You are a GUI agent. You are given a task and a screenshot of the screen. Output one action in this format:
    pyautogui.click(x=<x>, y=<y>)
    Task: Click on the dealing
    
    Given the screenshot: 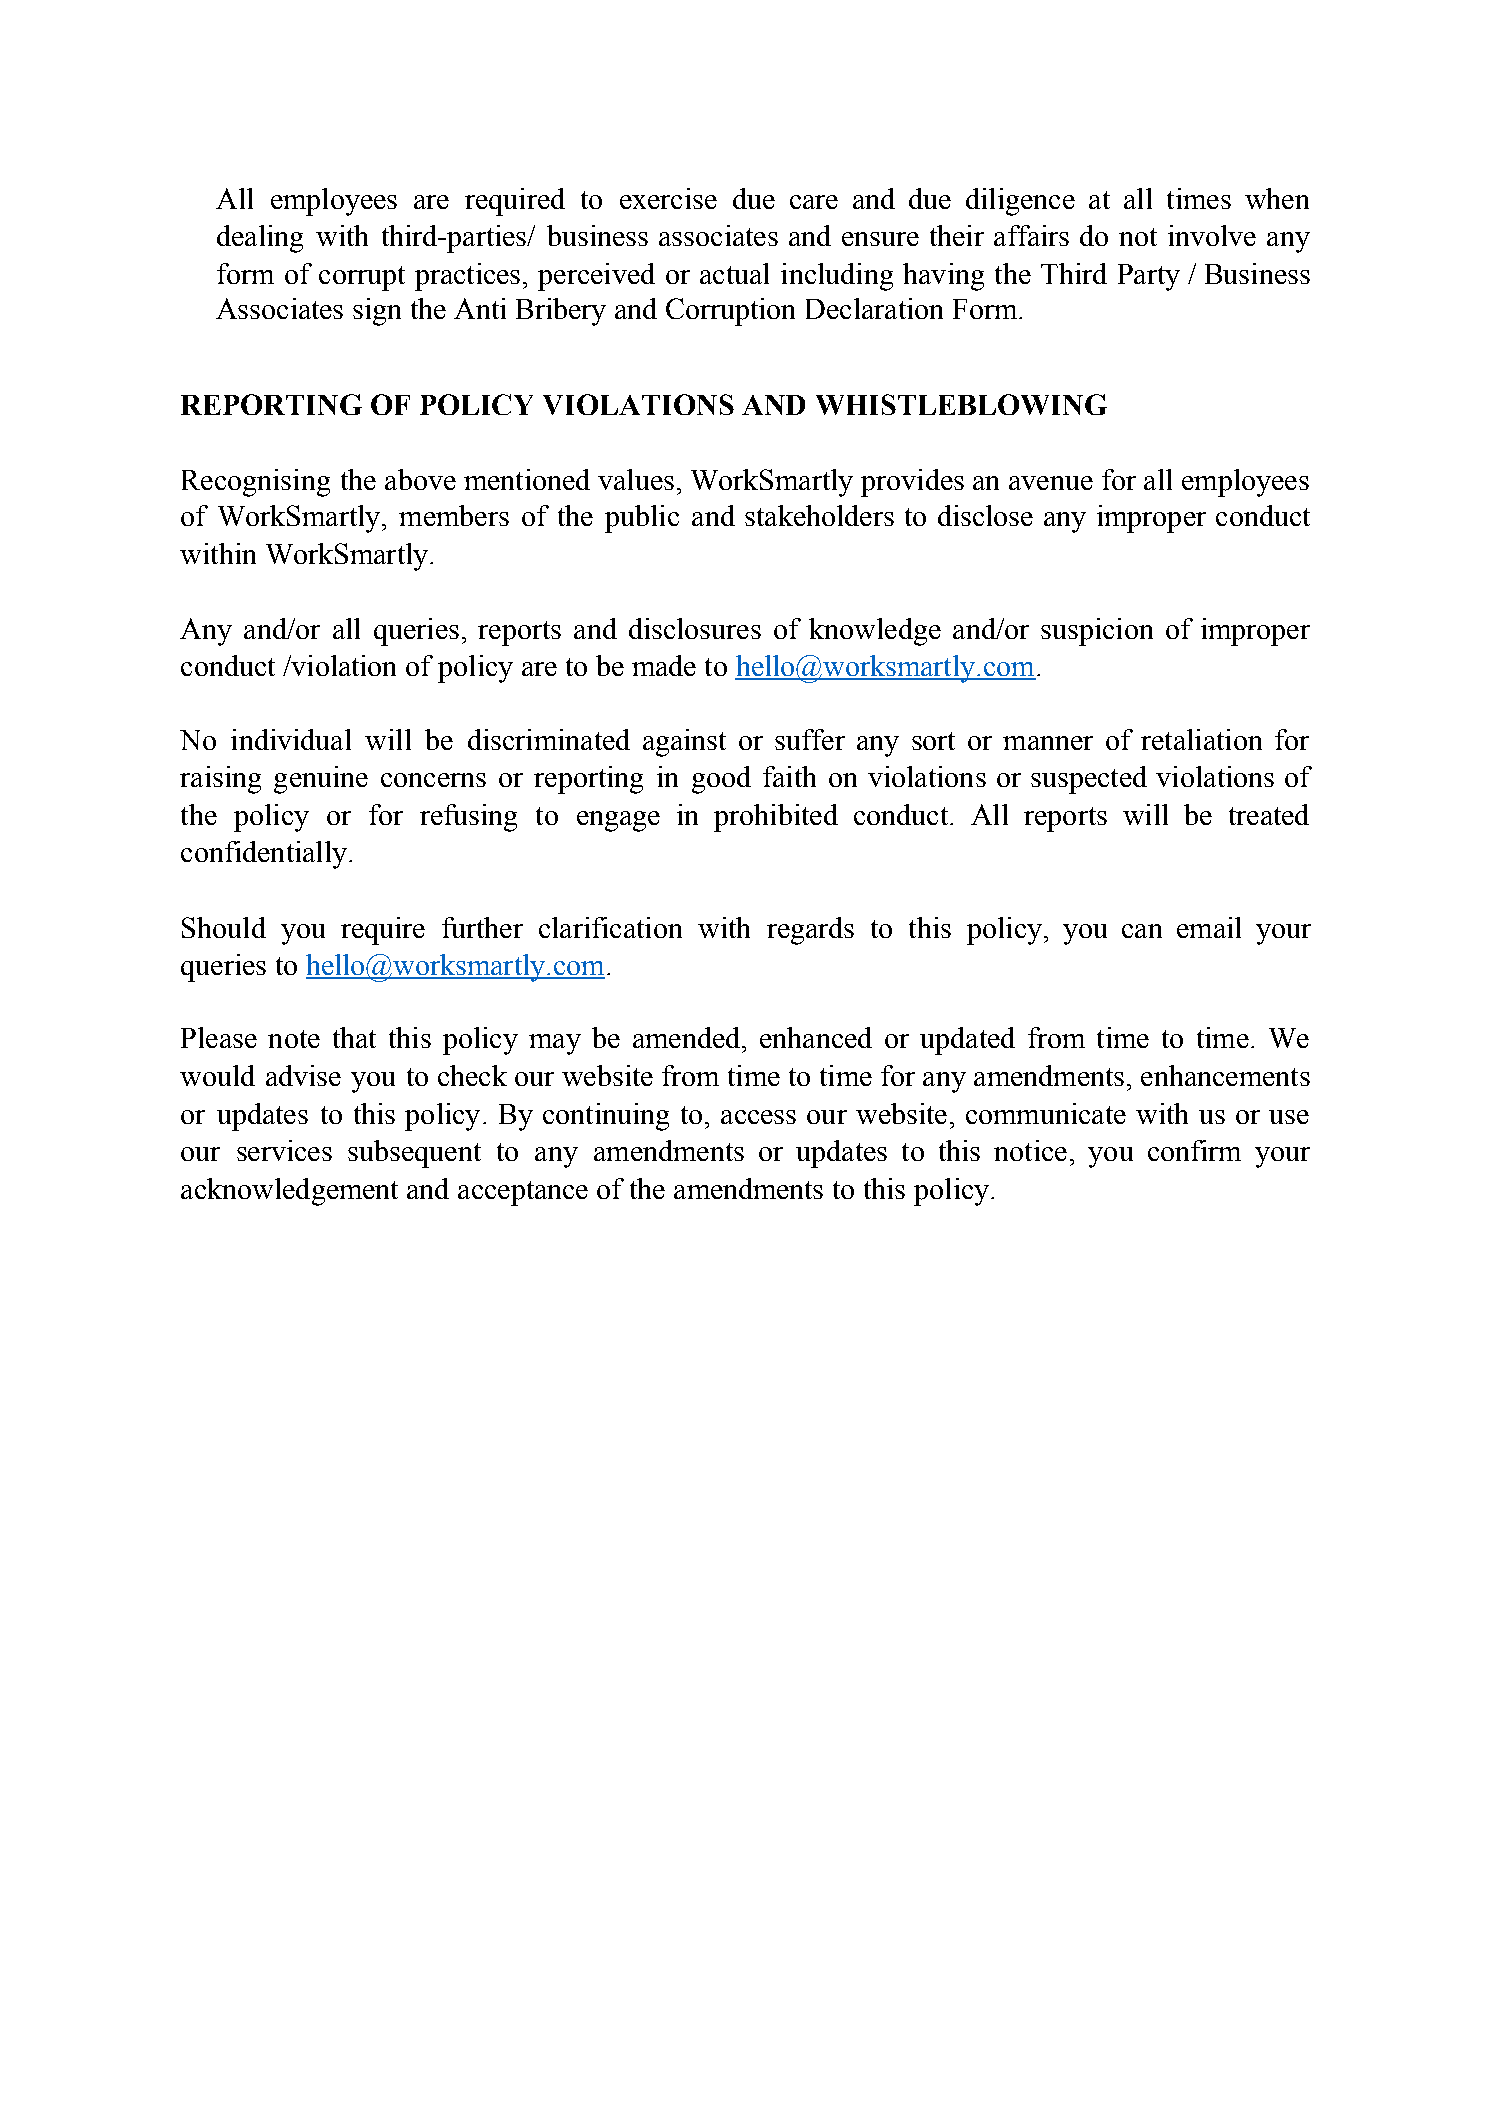 What is the action you would take?
    pyautogui.click(x=260, y=239)
